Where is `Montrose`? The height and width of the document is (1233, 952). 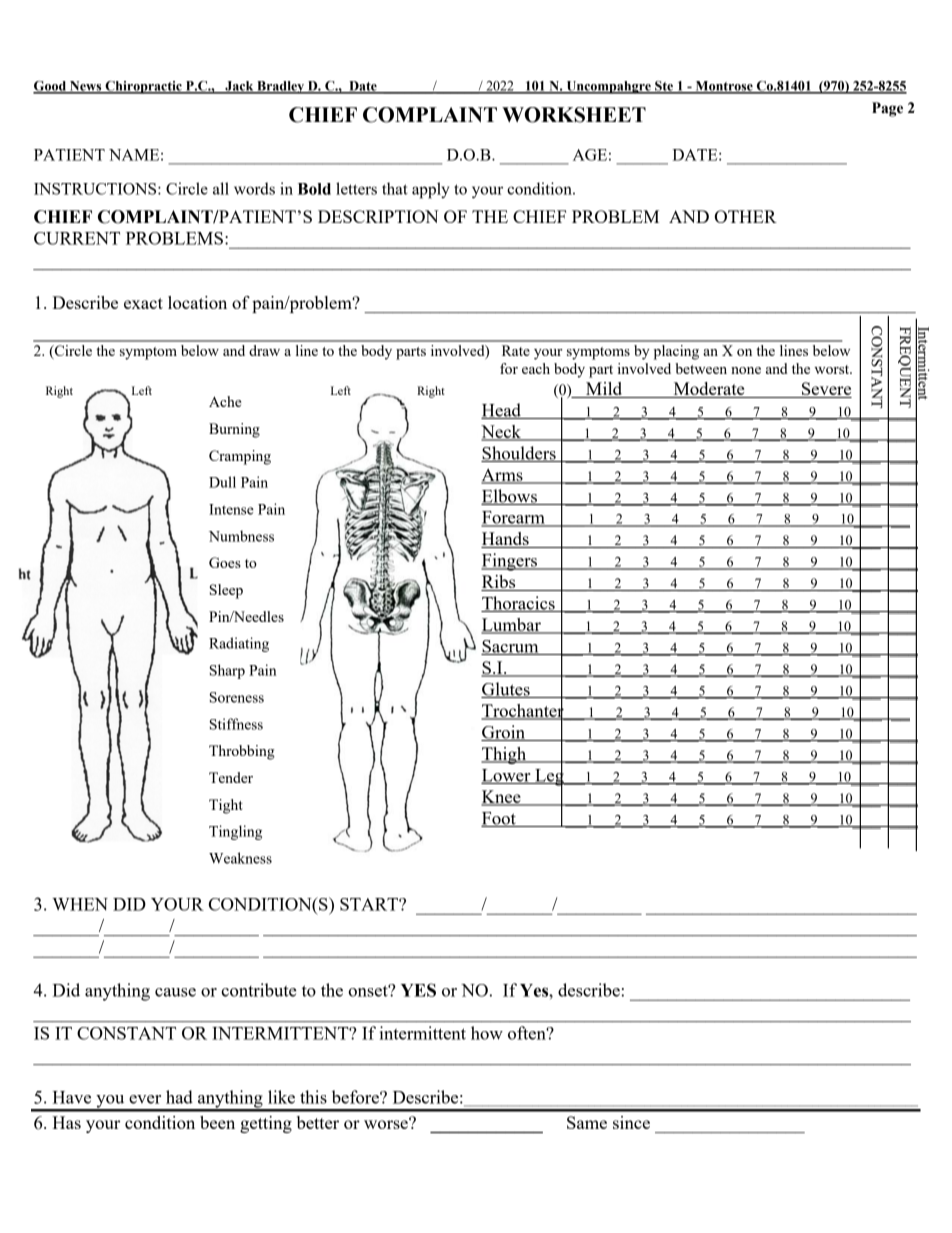
Montrose is located at coordinates (724, 87).
